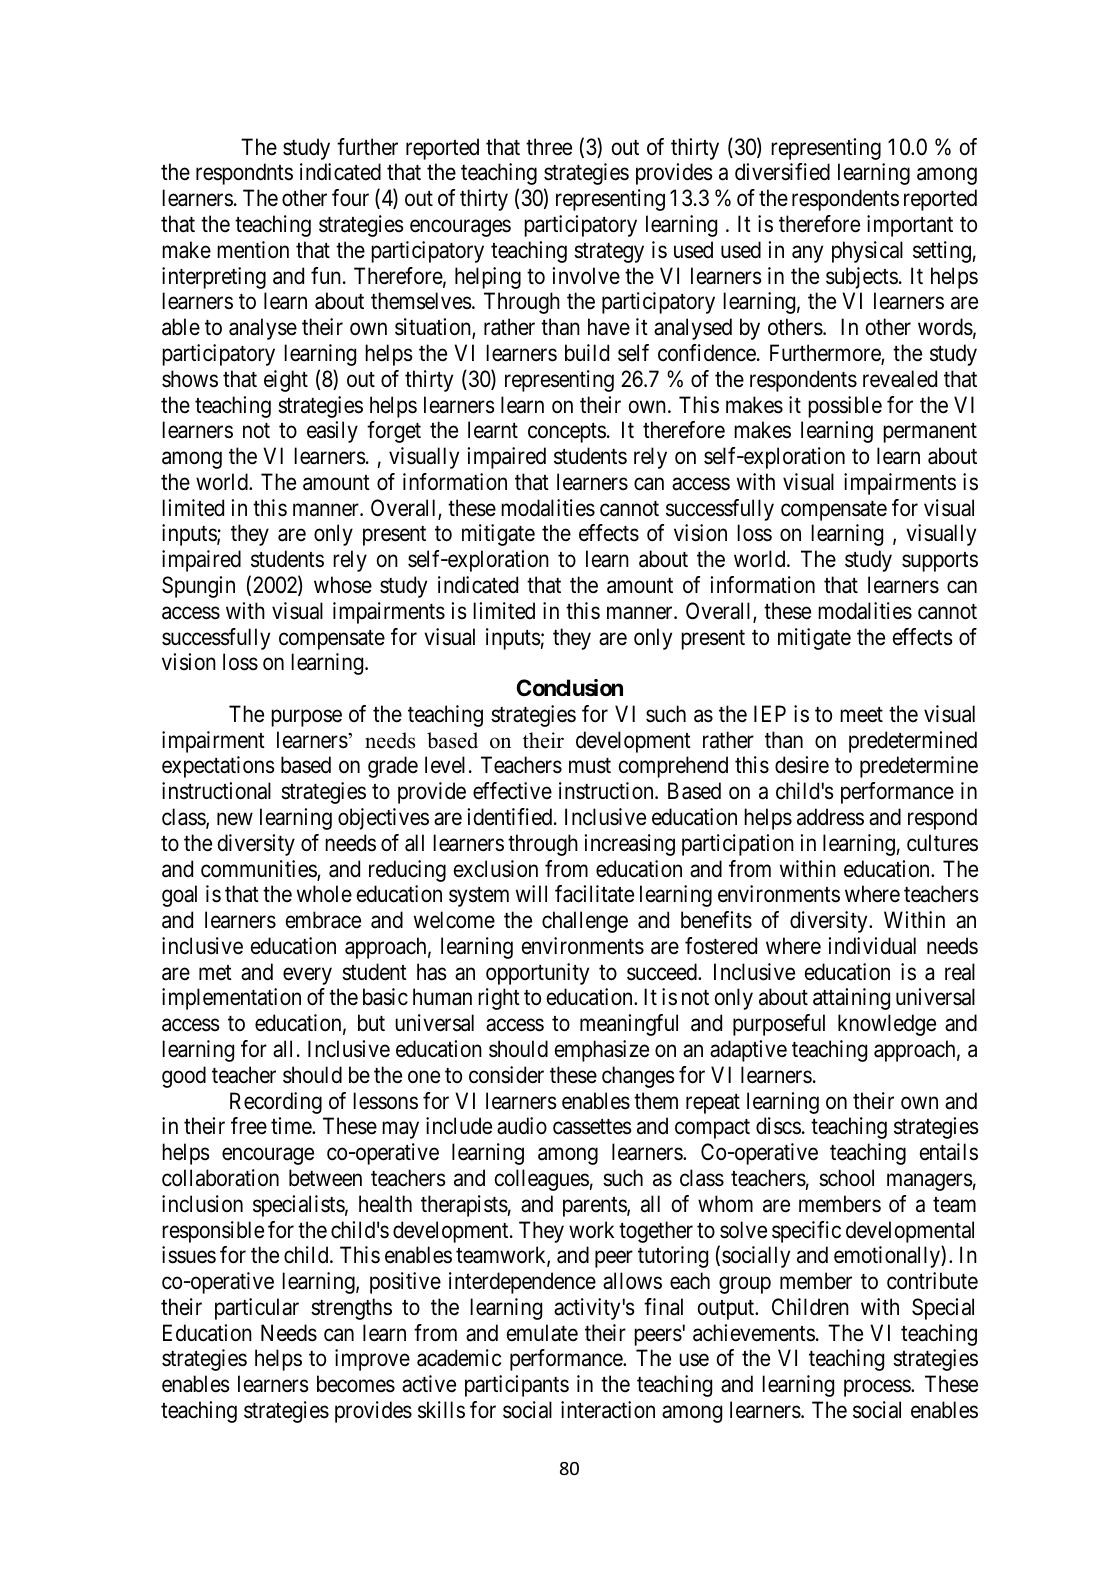 This screenshot has width=1112, height=1573. What do you see at coordinates (350, 198) in the screenshot?
I see `four` at bounding box center [350, 198].
